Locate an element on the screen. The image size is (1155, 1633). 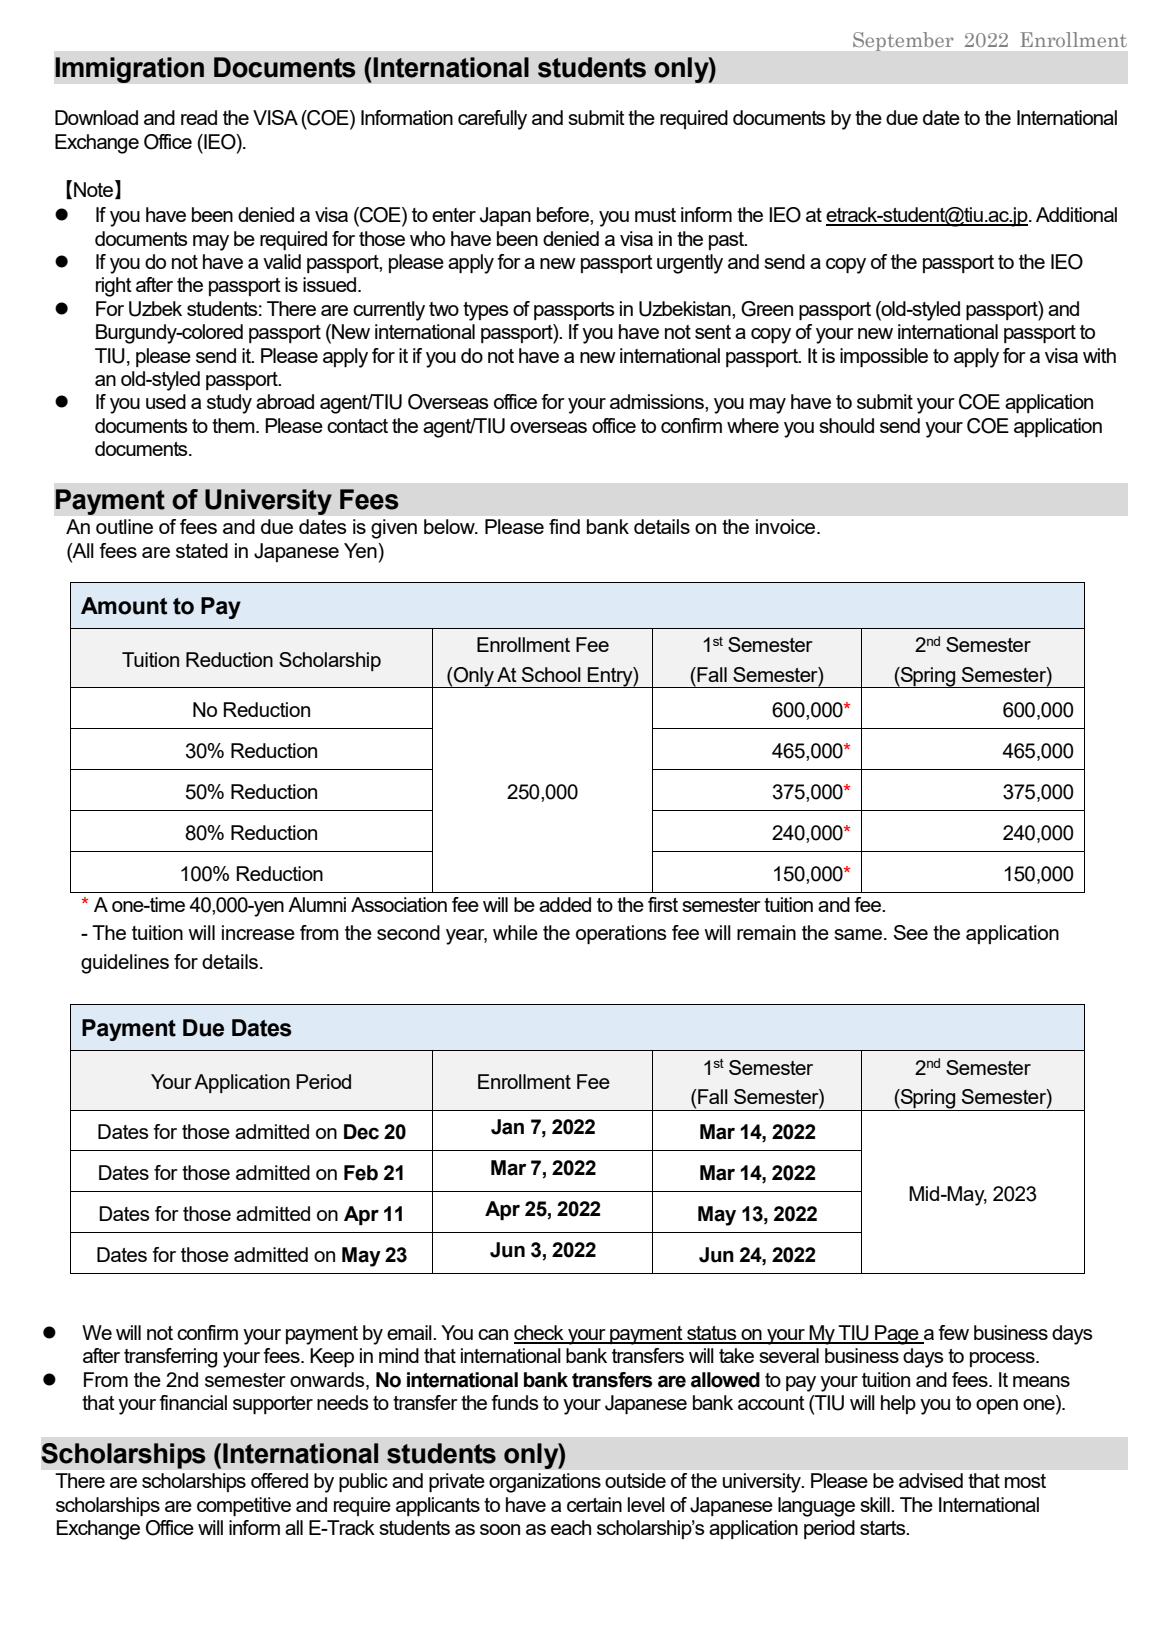
operations is located at coordinates (621, 934).
